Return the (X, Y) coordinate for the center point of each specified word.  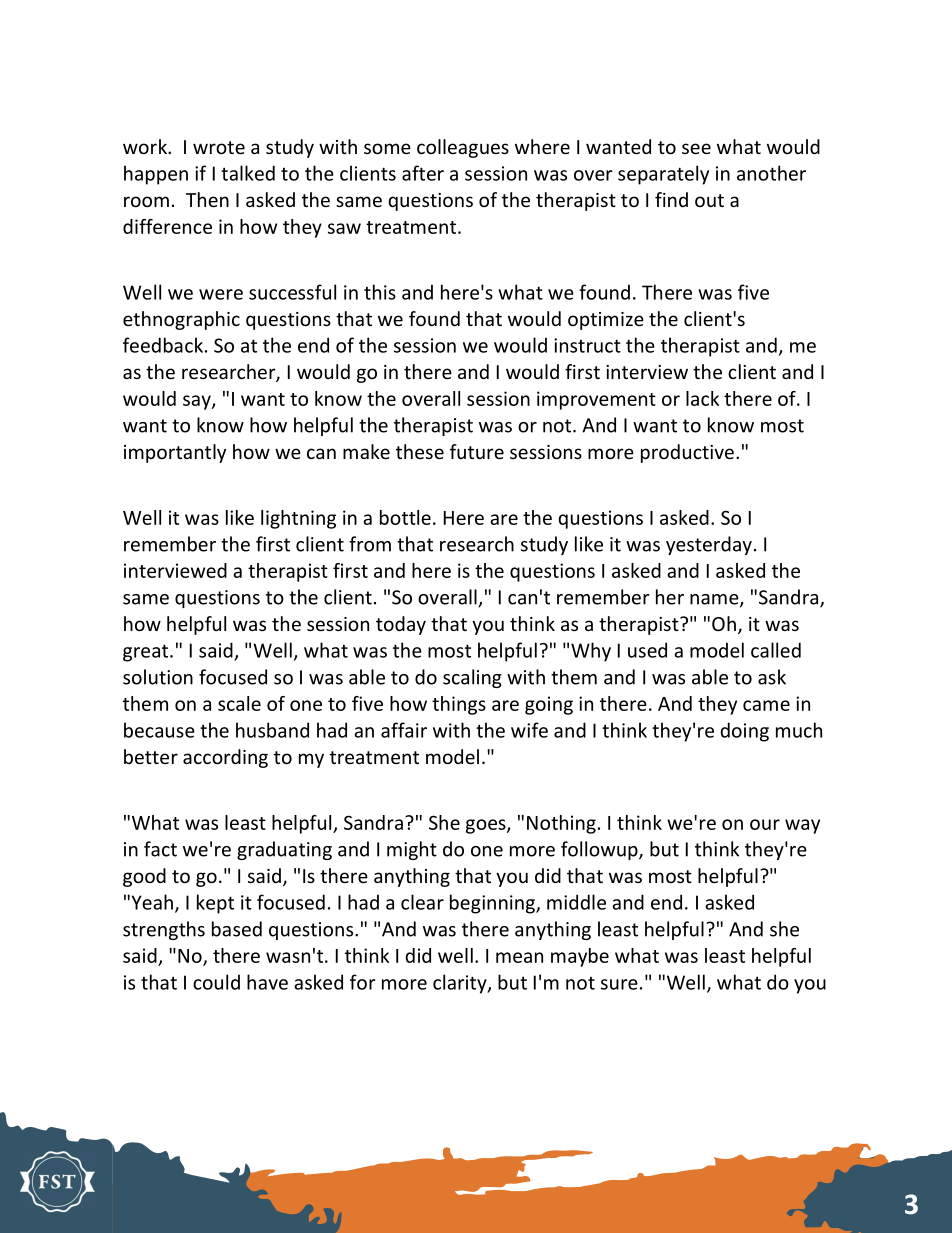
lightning (298, 519)
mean (519, 957)
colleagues (463, 148)
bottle (405, 517)
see (696, 148)
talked (248, 173)
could (216, 982)
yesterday (709, 545)
